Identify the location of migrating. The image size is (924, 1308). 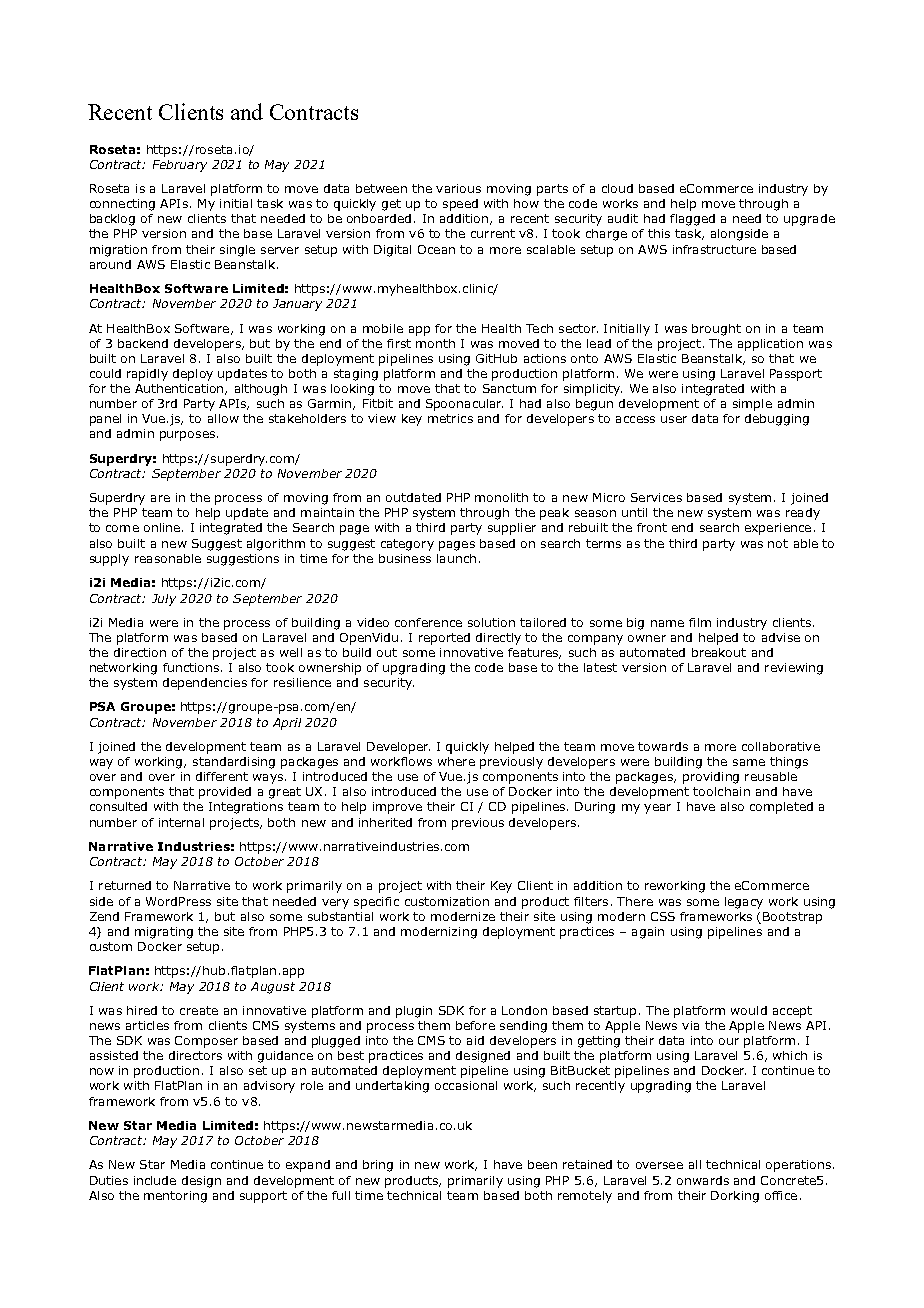
(164, 933).
